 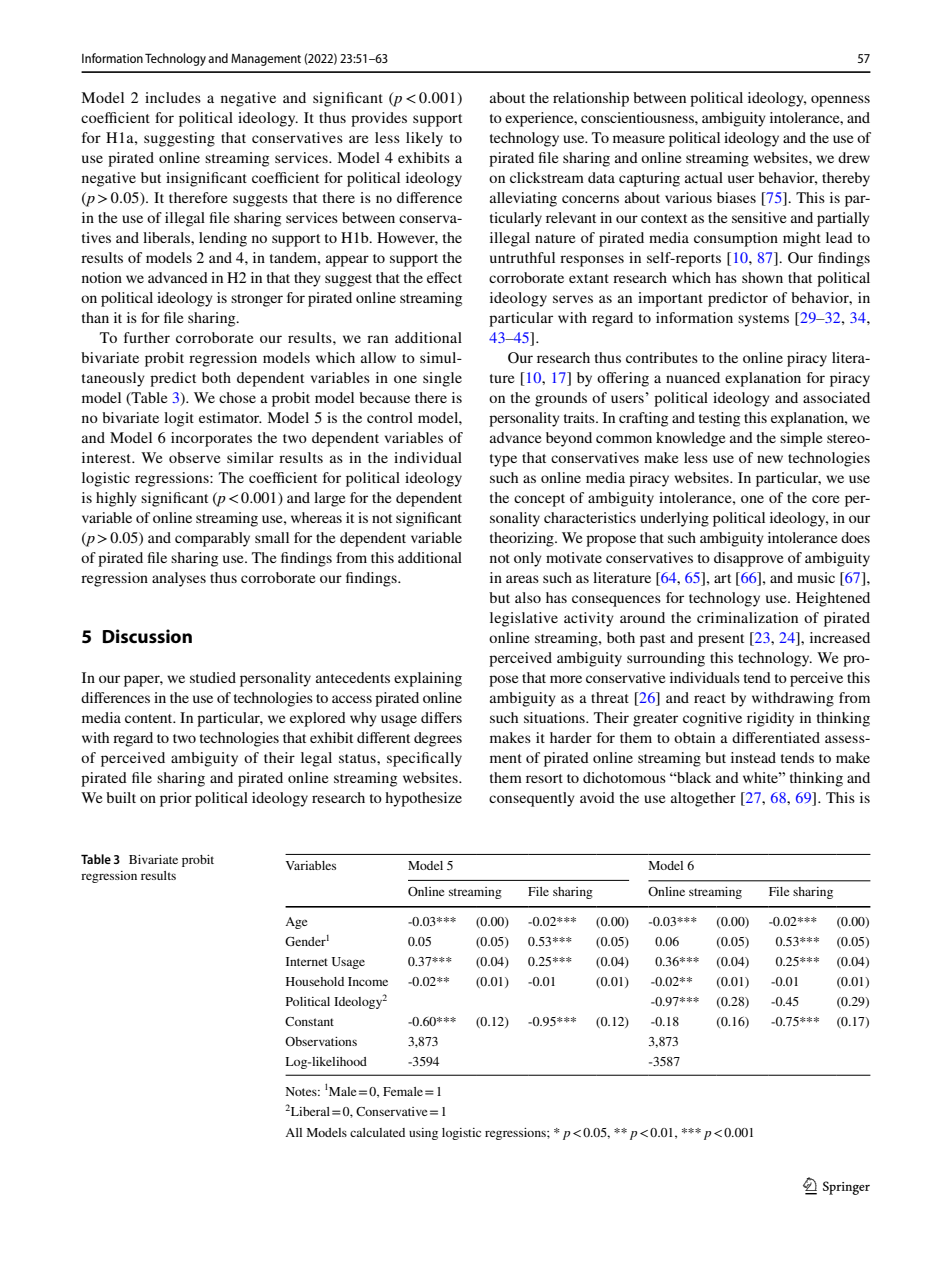 I want to click on Observations, so click(x=321, y=1041).
